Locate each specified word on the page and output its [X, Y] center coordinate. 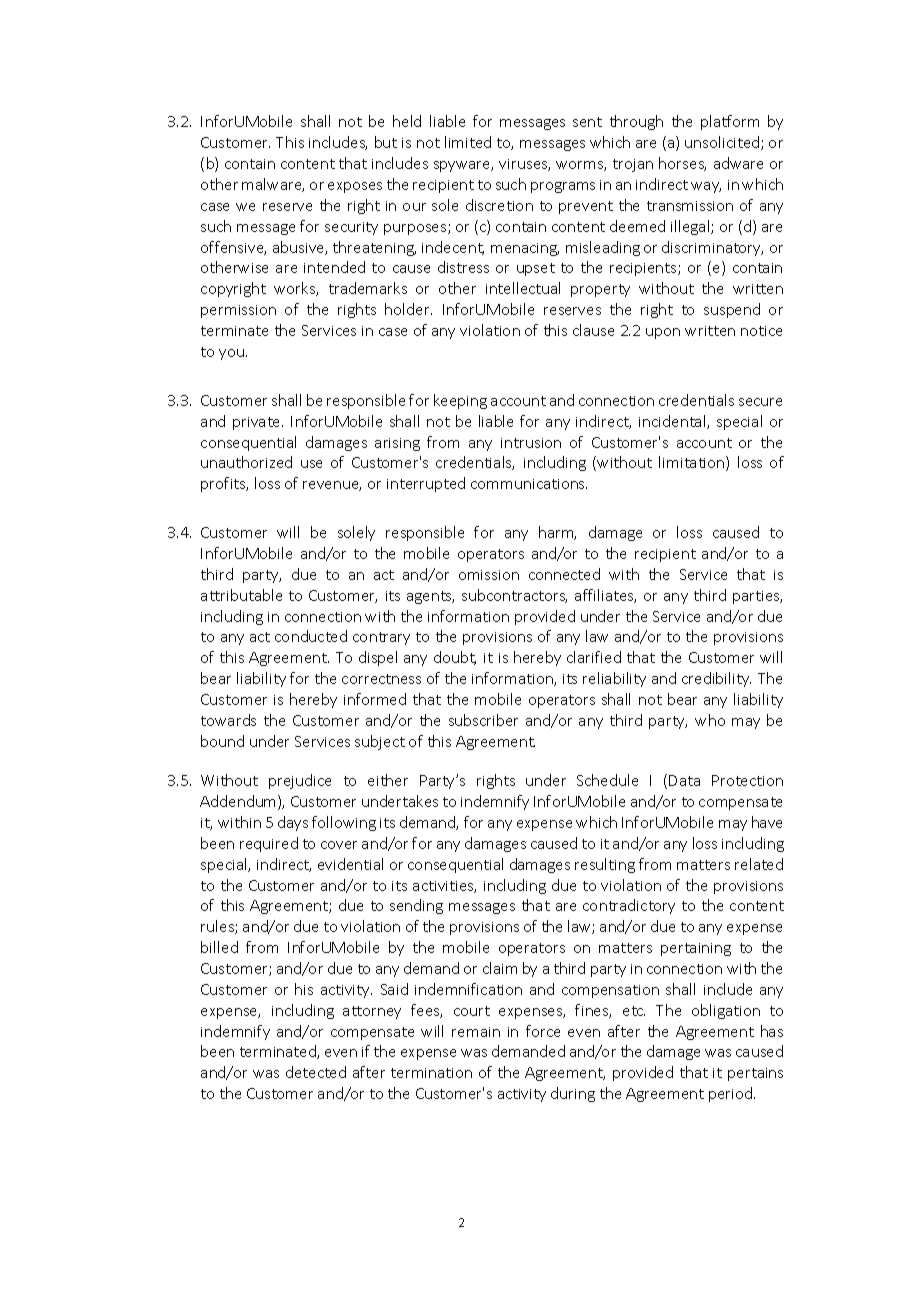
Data [684, 780]
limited [468, 142]
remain [476, 1032]
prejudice [300, 781]
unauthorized [246, 462]
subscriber [483, 720]
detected [316, 1072]
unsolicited [723, 143]
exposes [355, 187]
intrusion [531, 443]
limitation [693, 463]
